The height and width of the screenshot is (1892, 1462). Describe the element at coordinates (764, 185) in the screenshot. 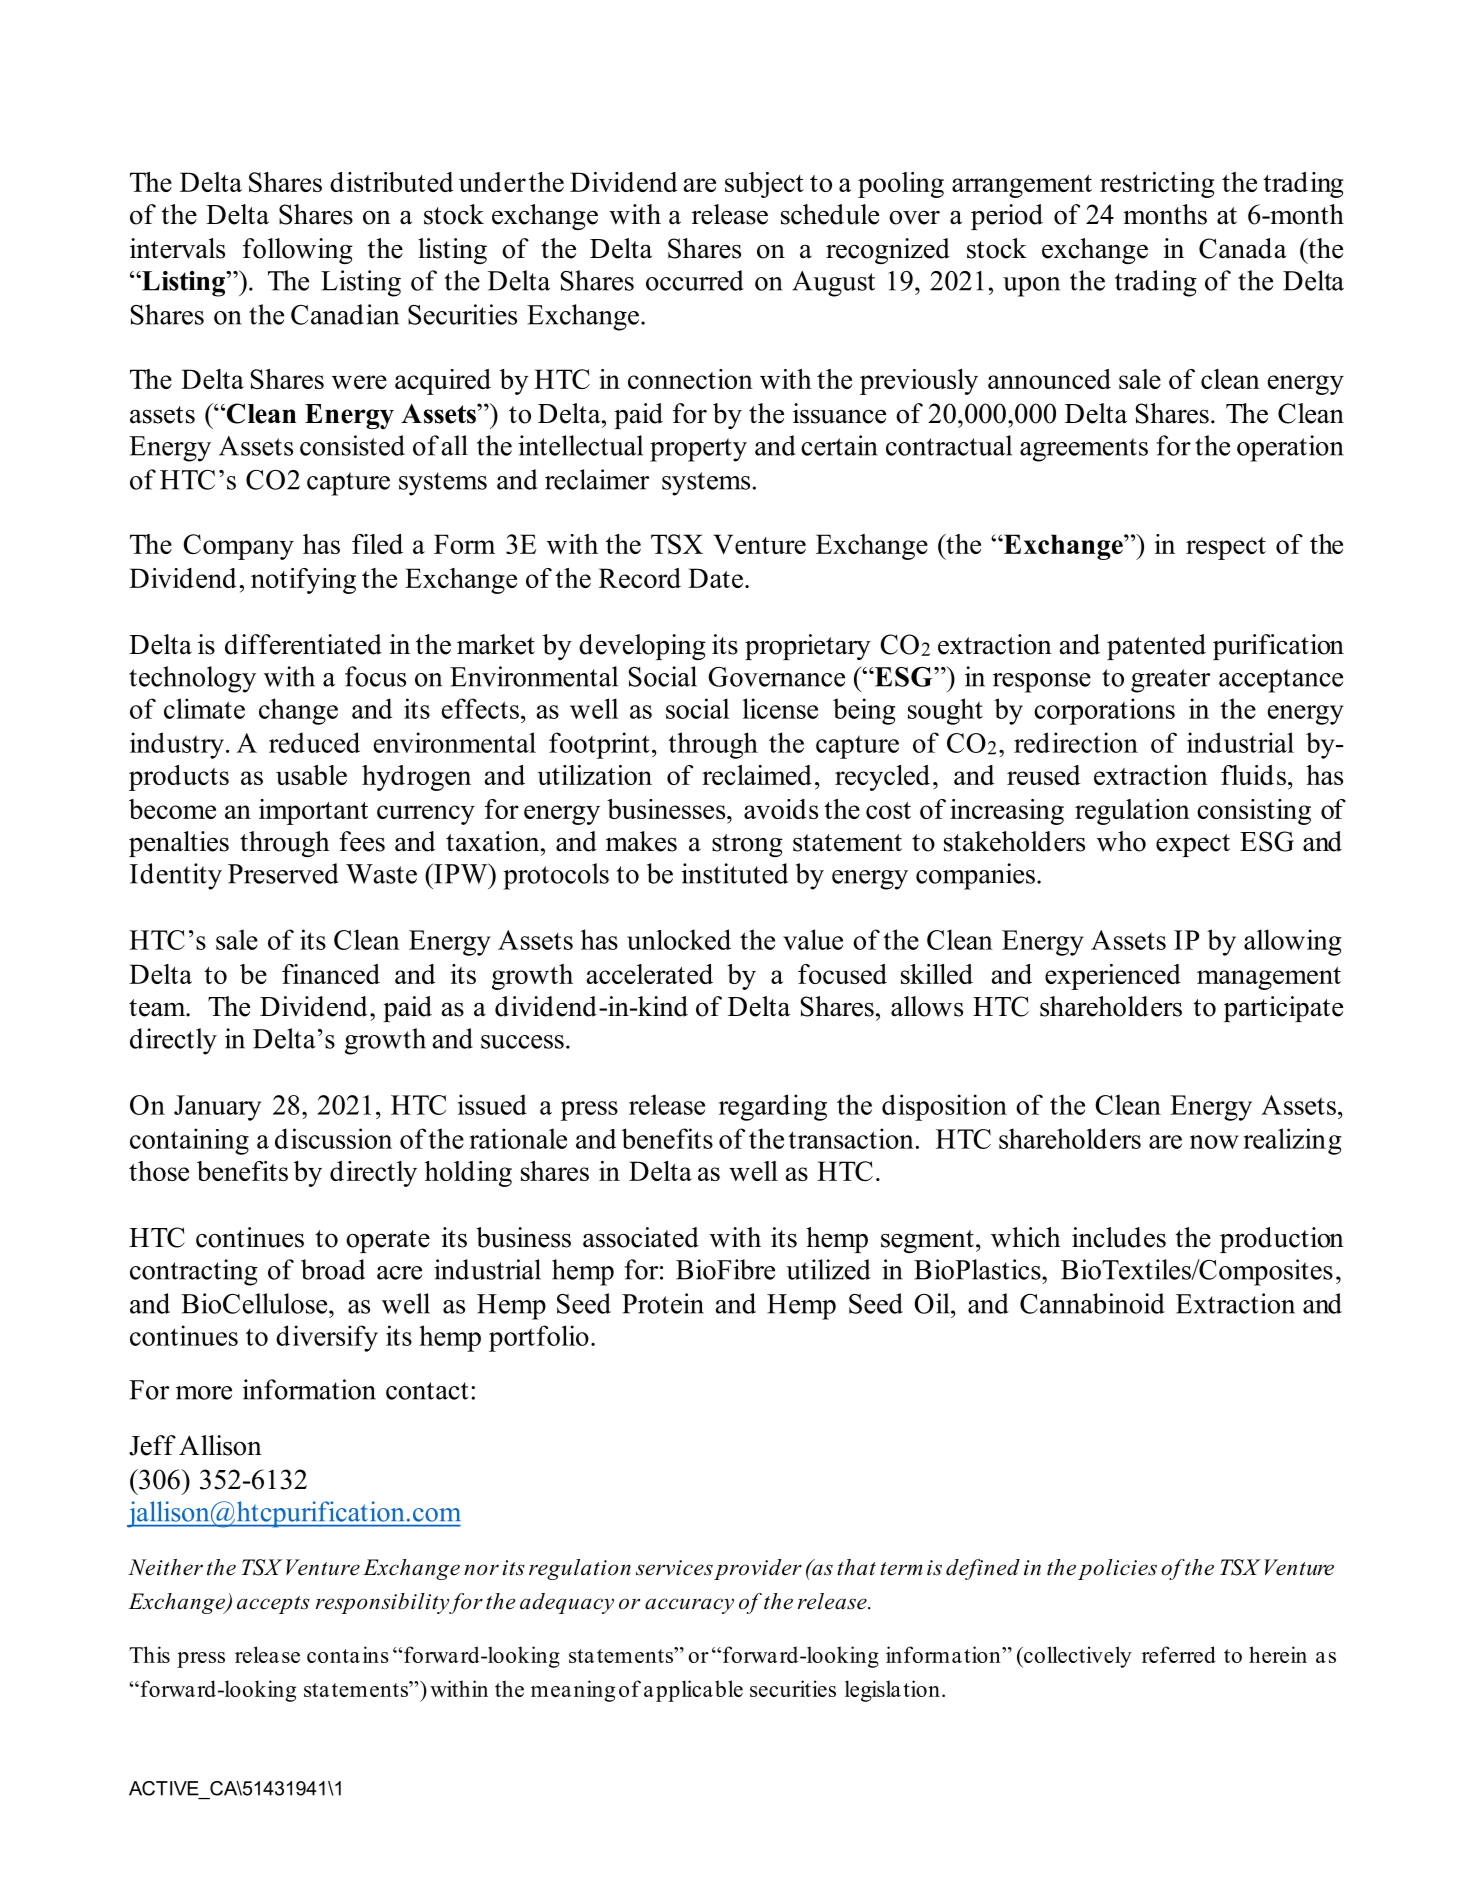

I see `subject` at that location.
